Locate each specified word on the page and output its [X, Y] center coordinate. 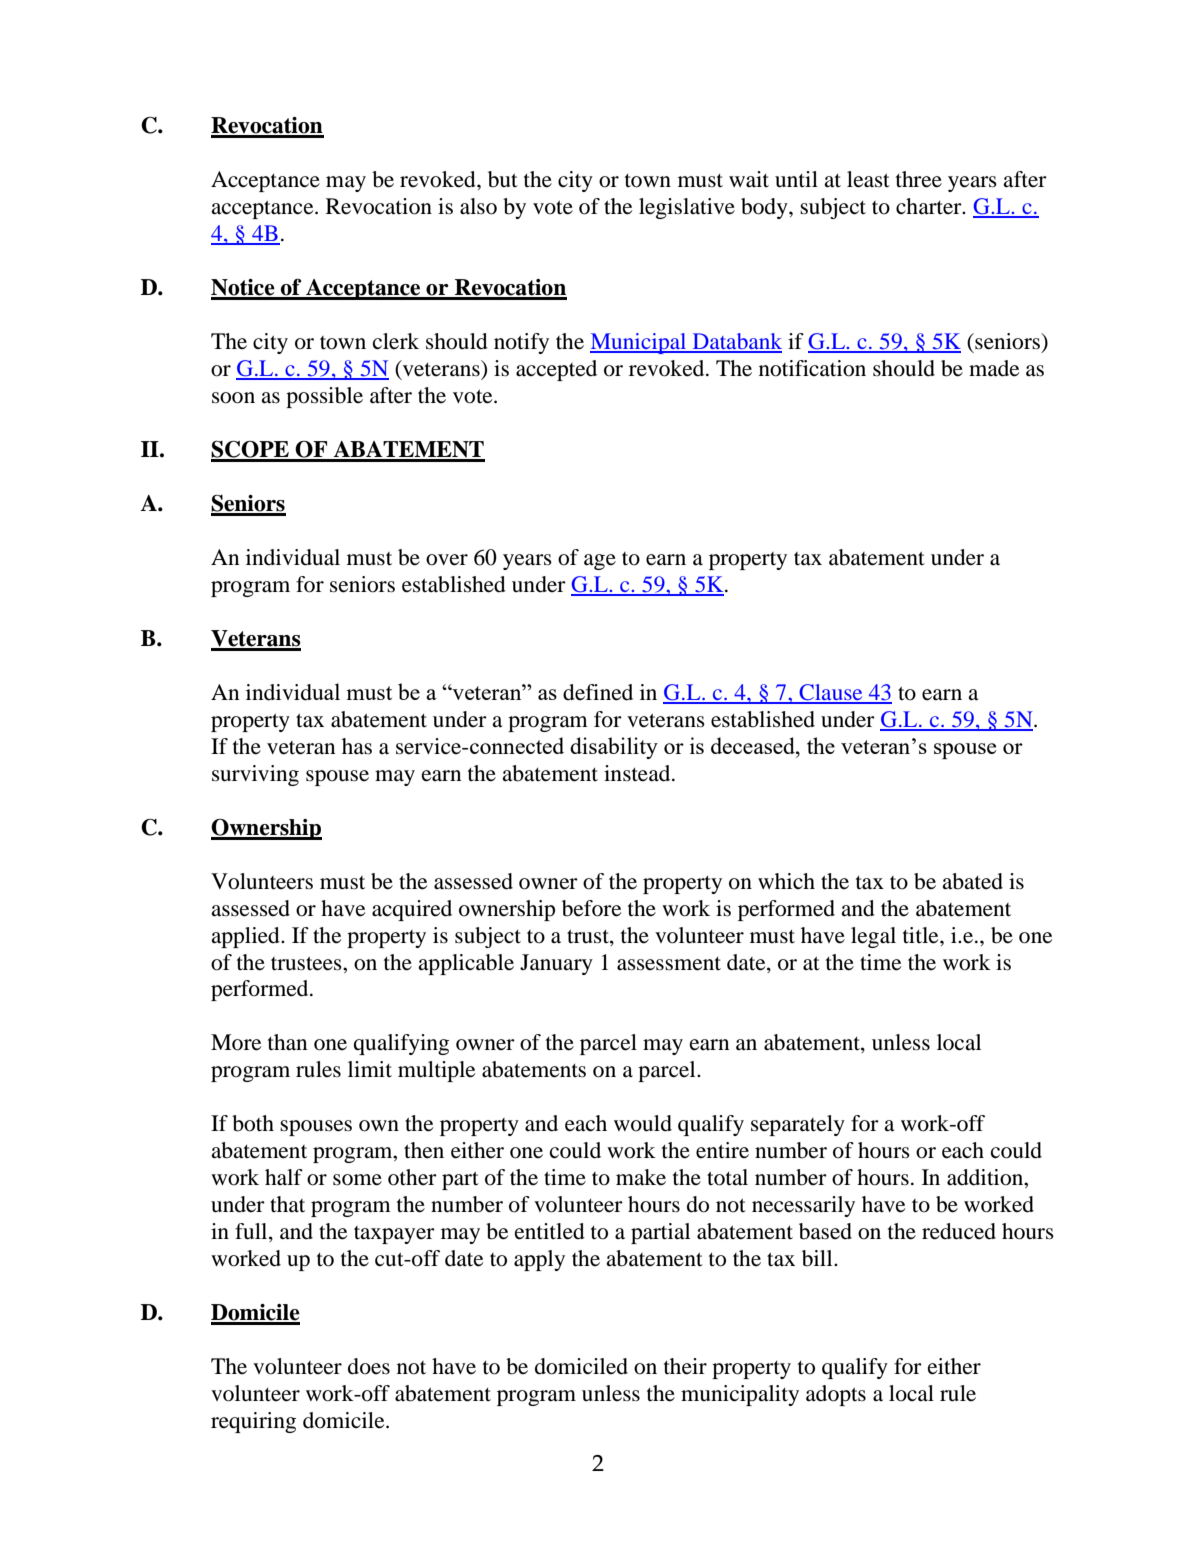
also [478, 206]
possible [324, 397]
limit [370, 1069]
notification [812, 368]
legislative [687, 208]
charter [930, 206]
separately [798, 1125]
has [357, 746]
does [369, 1366]
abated [972, 881]
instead [638, 773]
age [600, 562]
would [643, 1123]
